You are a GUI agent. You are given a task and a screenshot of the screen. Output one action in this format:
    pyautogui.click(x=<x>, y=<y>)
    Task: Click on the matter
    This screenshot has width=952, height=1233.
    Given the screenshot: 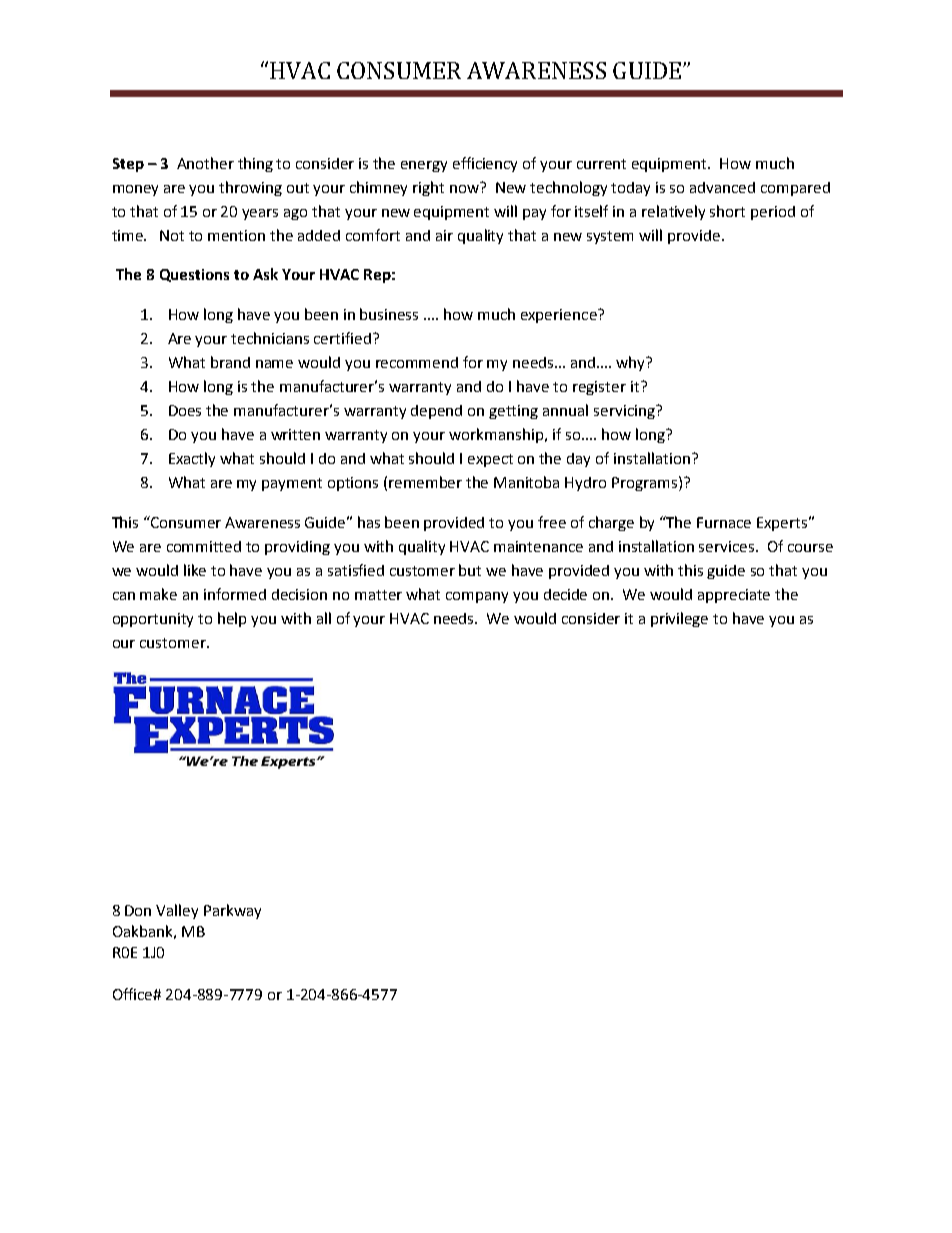 What is the action you would take?
    pyautogui.click(x=378, y=595)
